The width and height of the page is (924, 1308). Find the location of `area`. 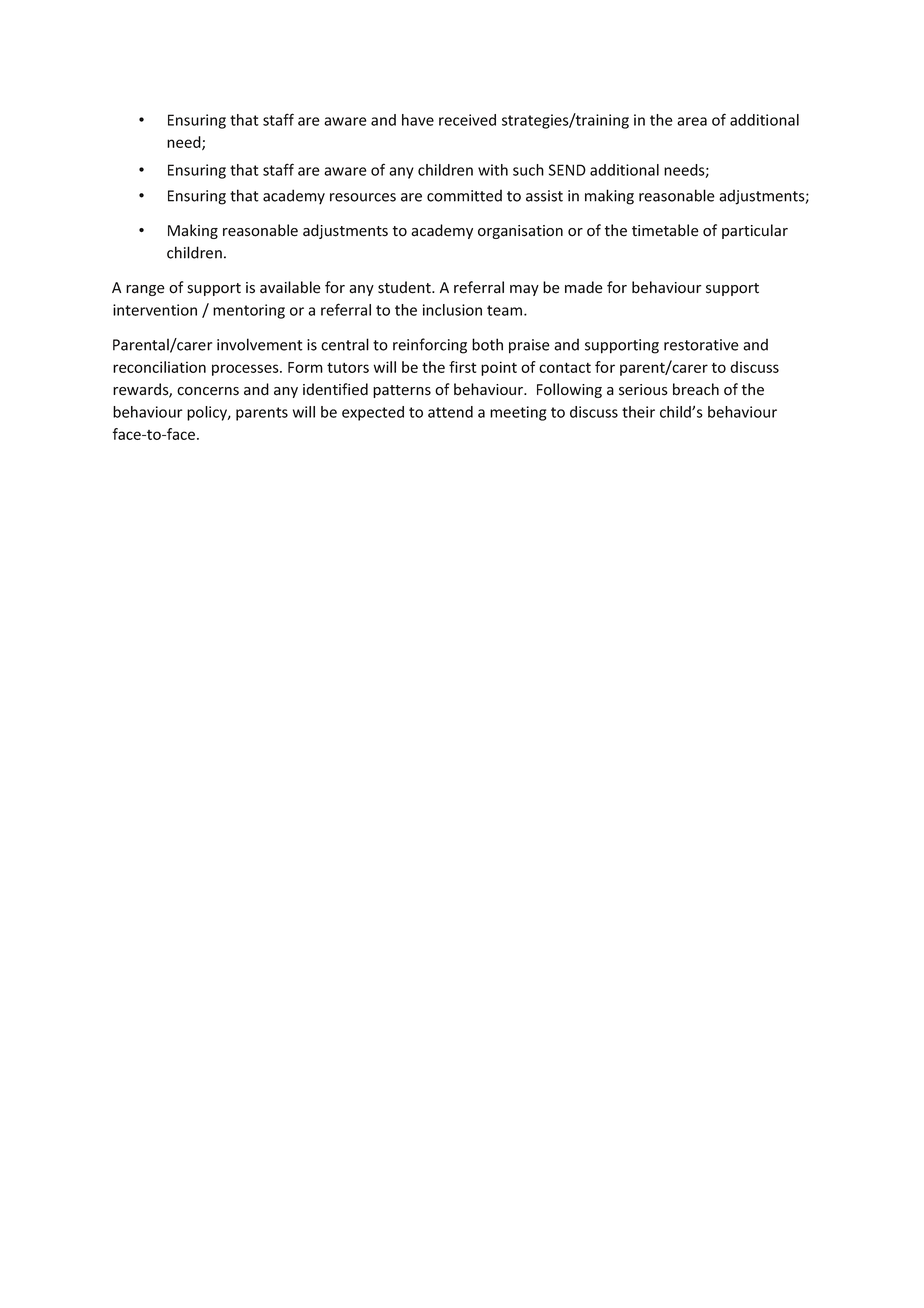

area is located at coordinates (692, 121).
